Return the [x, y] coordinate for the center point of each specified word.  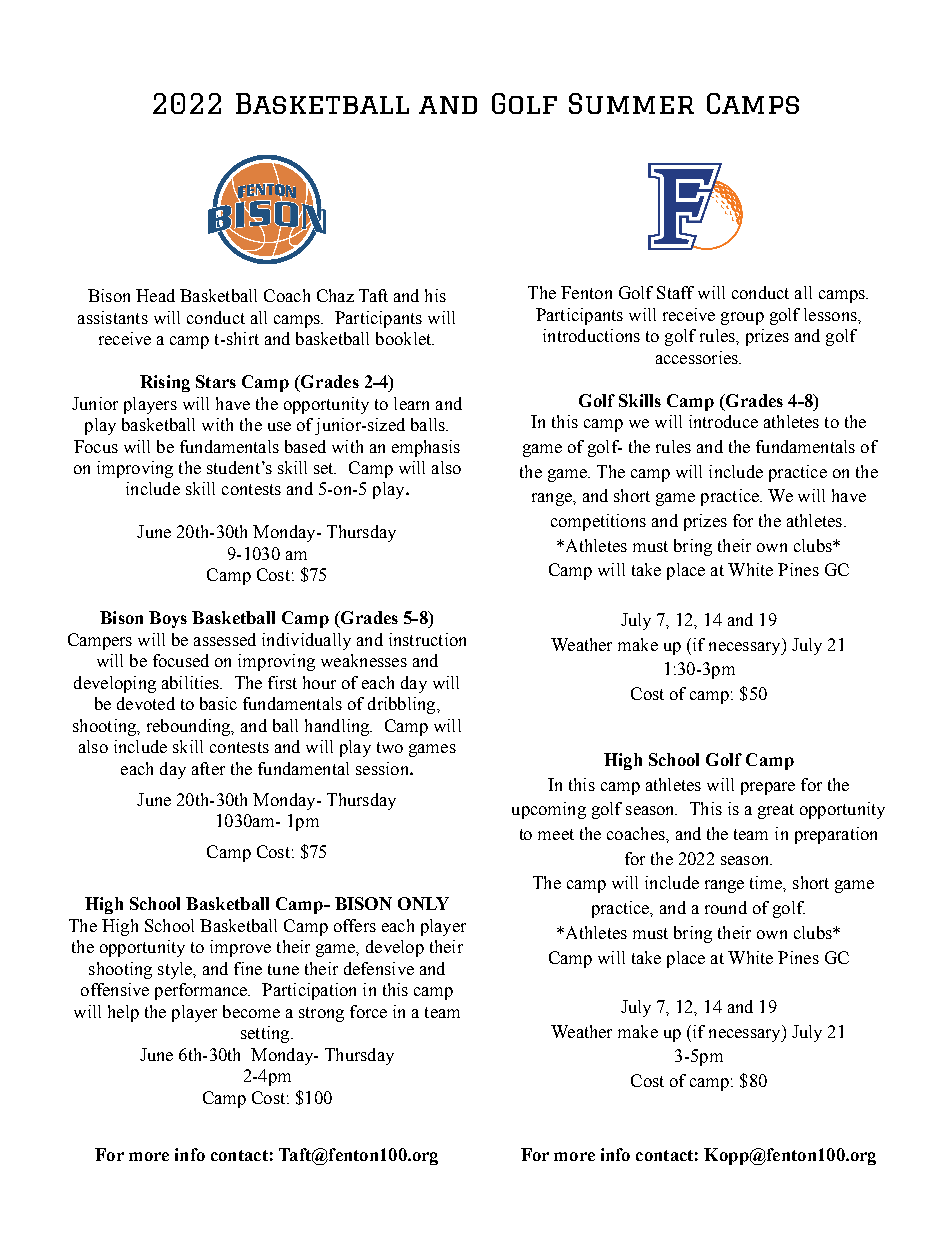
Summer [631, 103]
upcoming [549, 810]
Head [155, 295]
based [305, 446]
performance [202, 991]
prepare [768, 788]
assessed [225, 639]
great [776, 811]
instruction [427, 639]
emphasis [426, 448]
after [208, 768]
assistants [113, 317]
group [742, 318]
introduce [723, 421]
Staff [675, 292]
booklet [405, 338]
